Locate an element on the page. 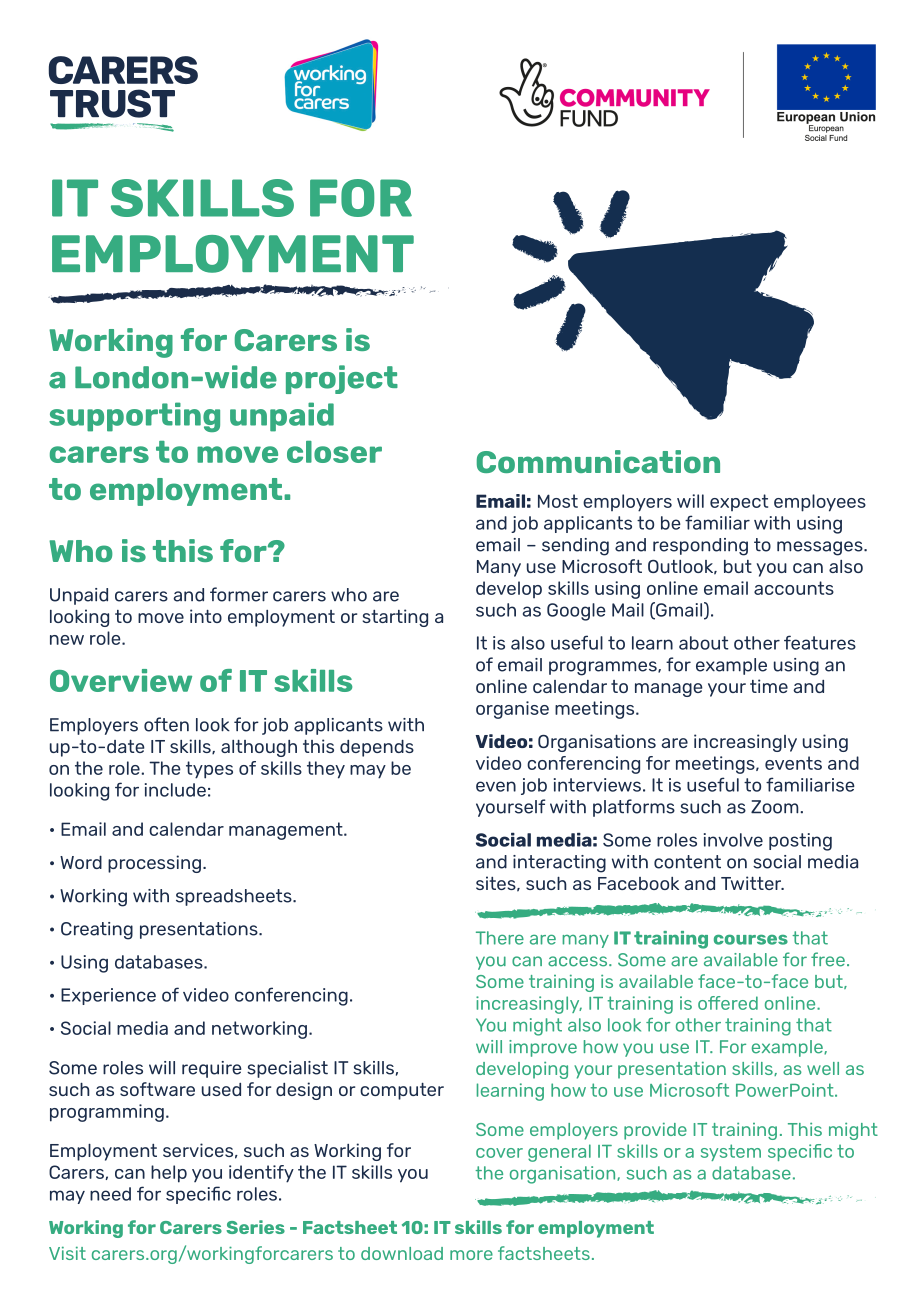 This page has height=1308, width=924. need is located at coordinates (110, 1194).
